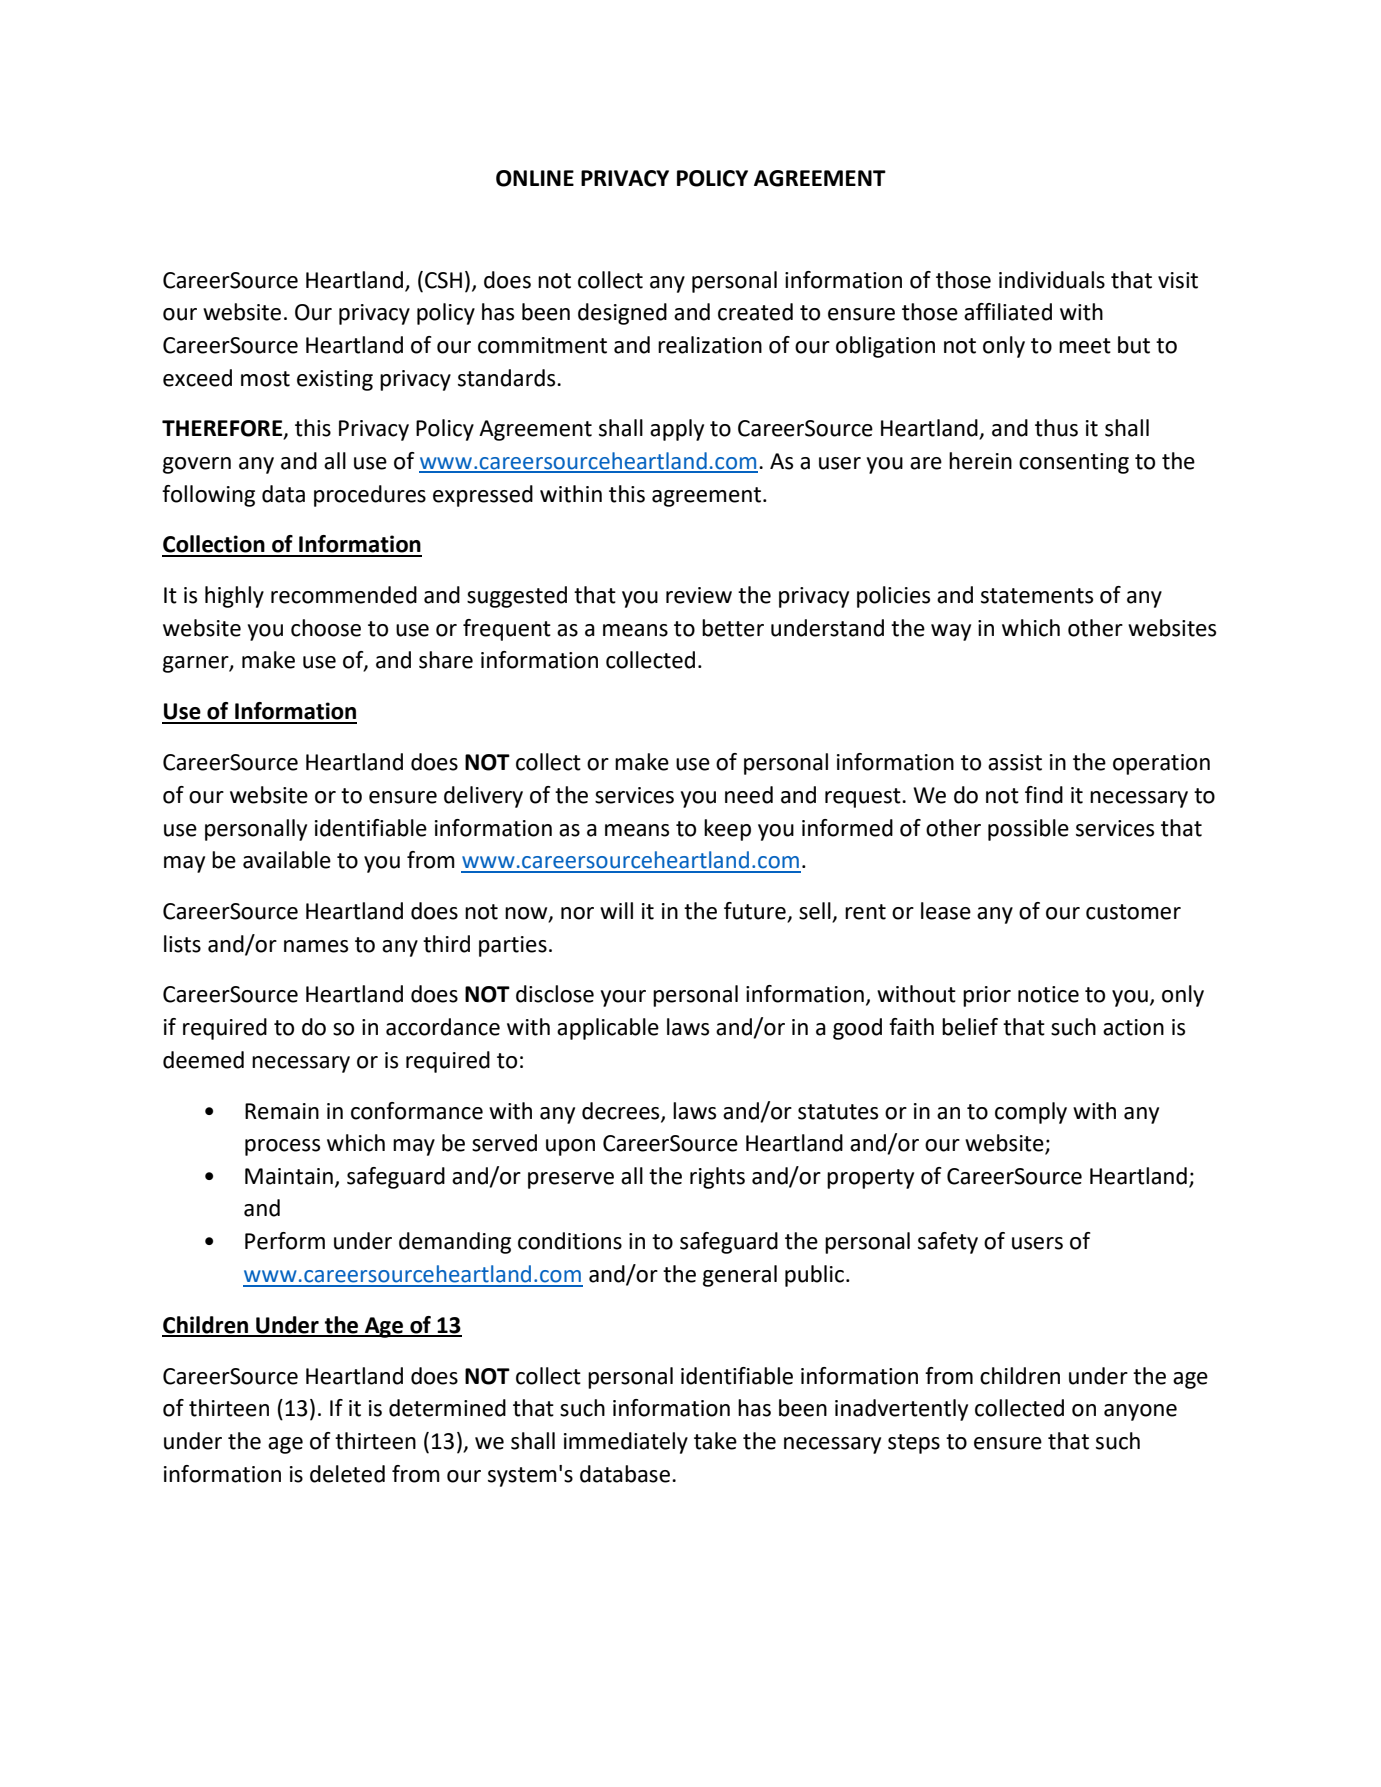  What do you see at coordinates (1052, 280) in the image?
I see `individuals` at bounding box center [1052, 280].
